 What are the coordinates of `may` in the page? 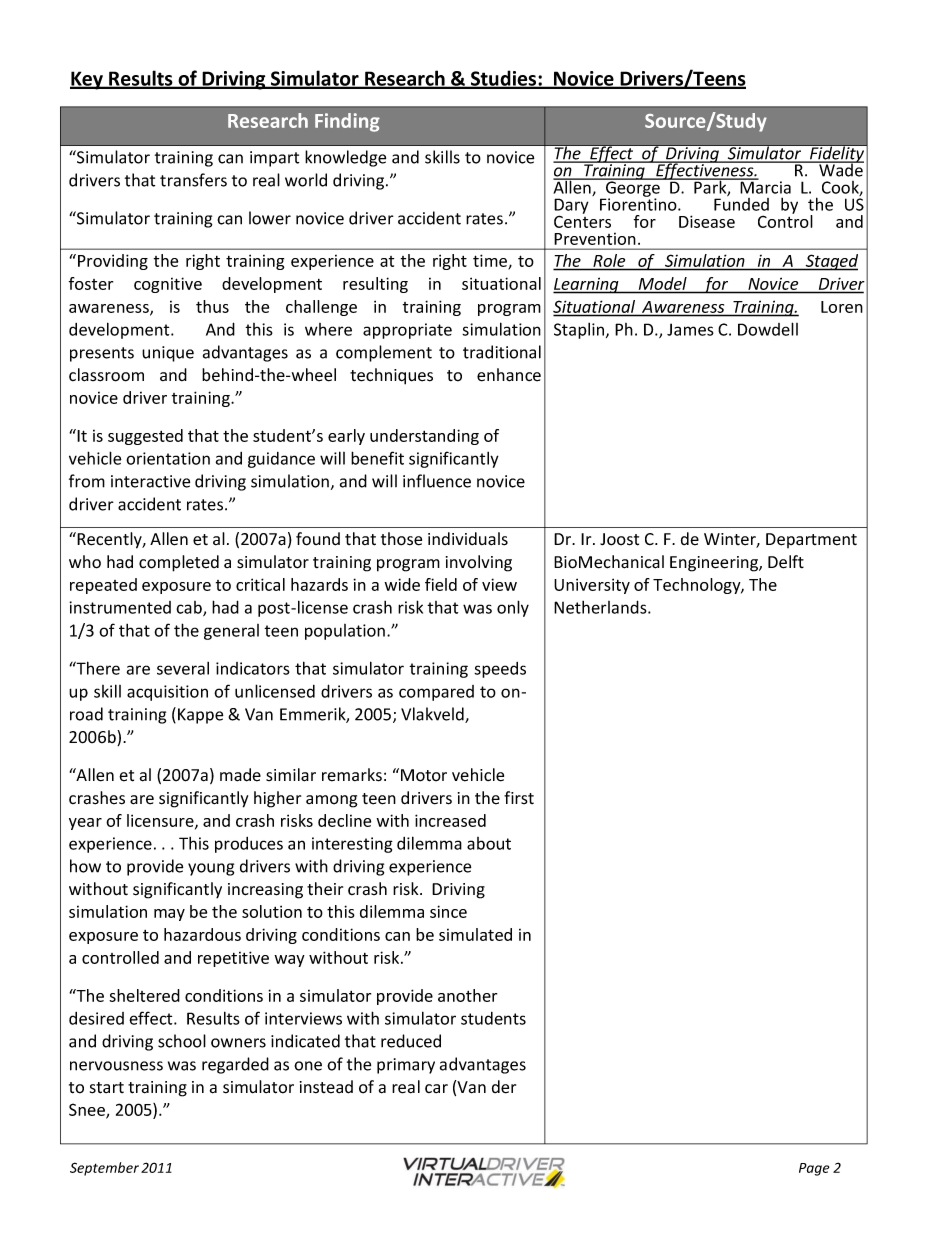 It's located at (169, 915).
